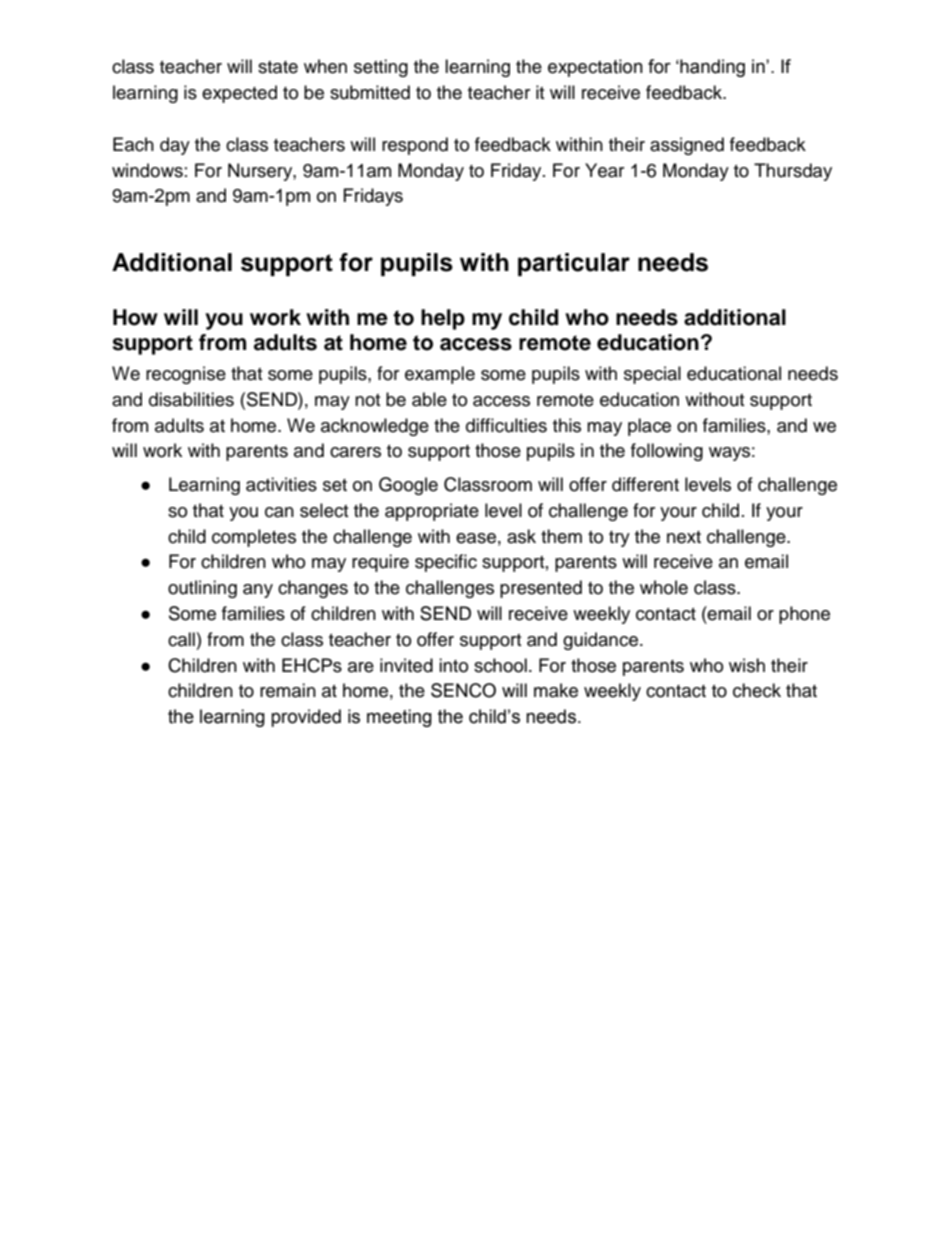  What do you see at coordinates (574, 264) in the screenshot?
I see `particular` at bounding box center [574, 264].
